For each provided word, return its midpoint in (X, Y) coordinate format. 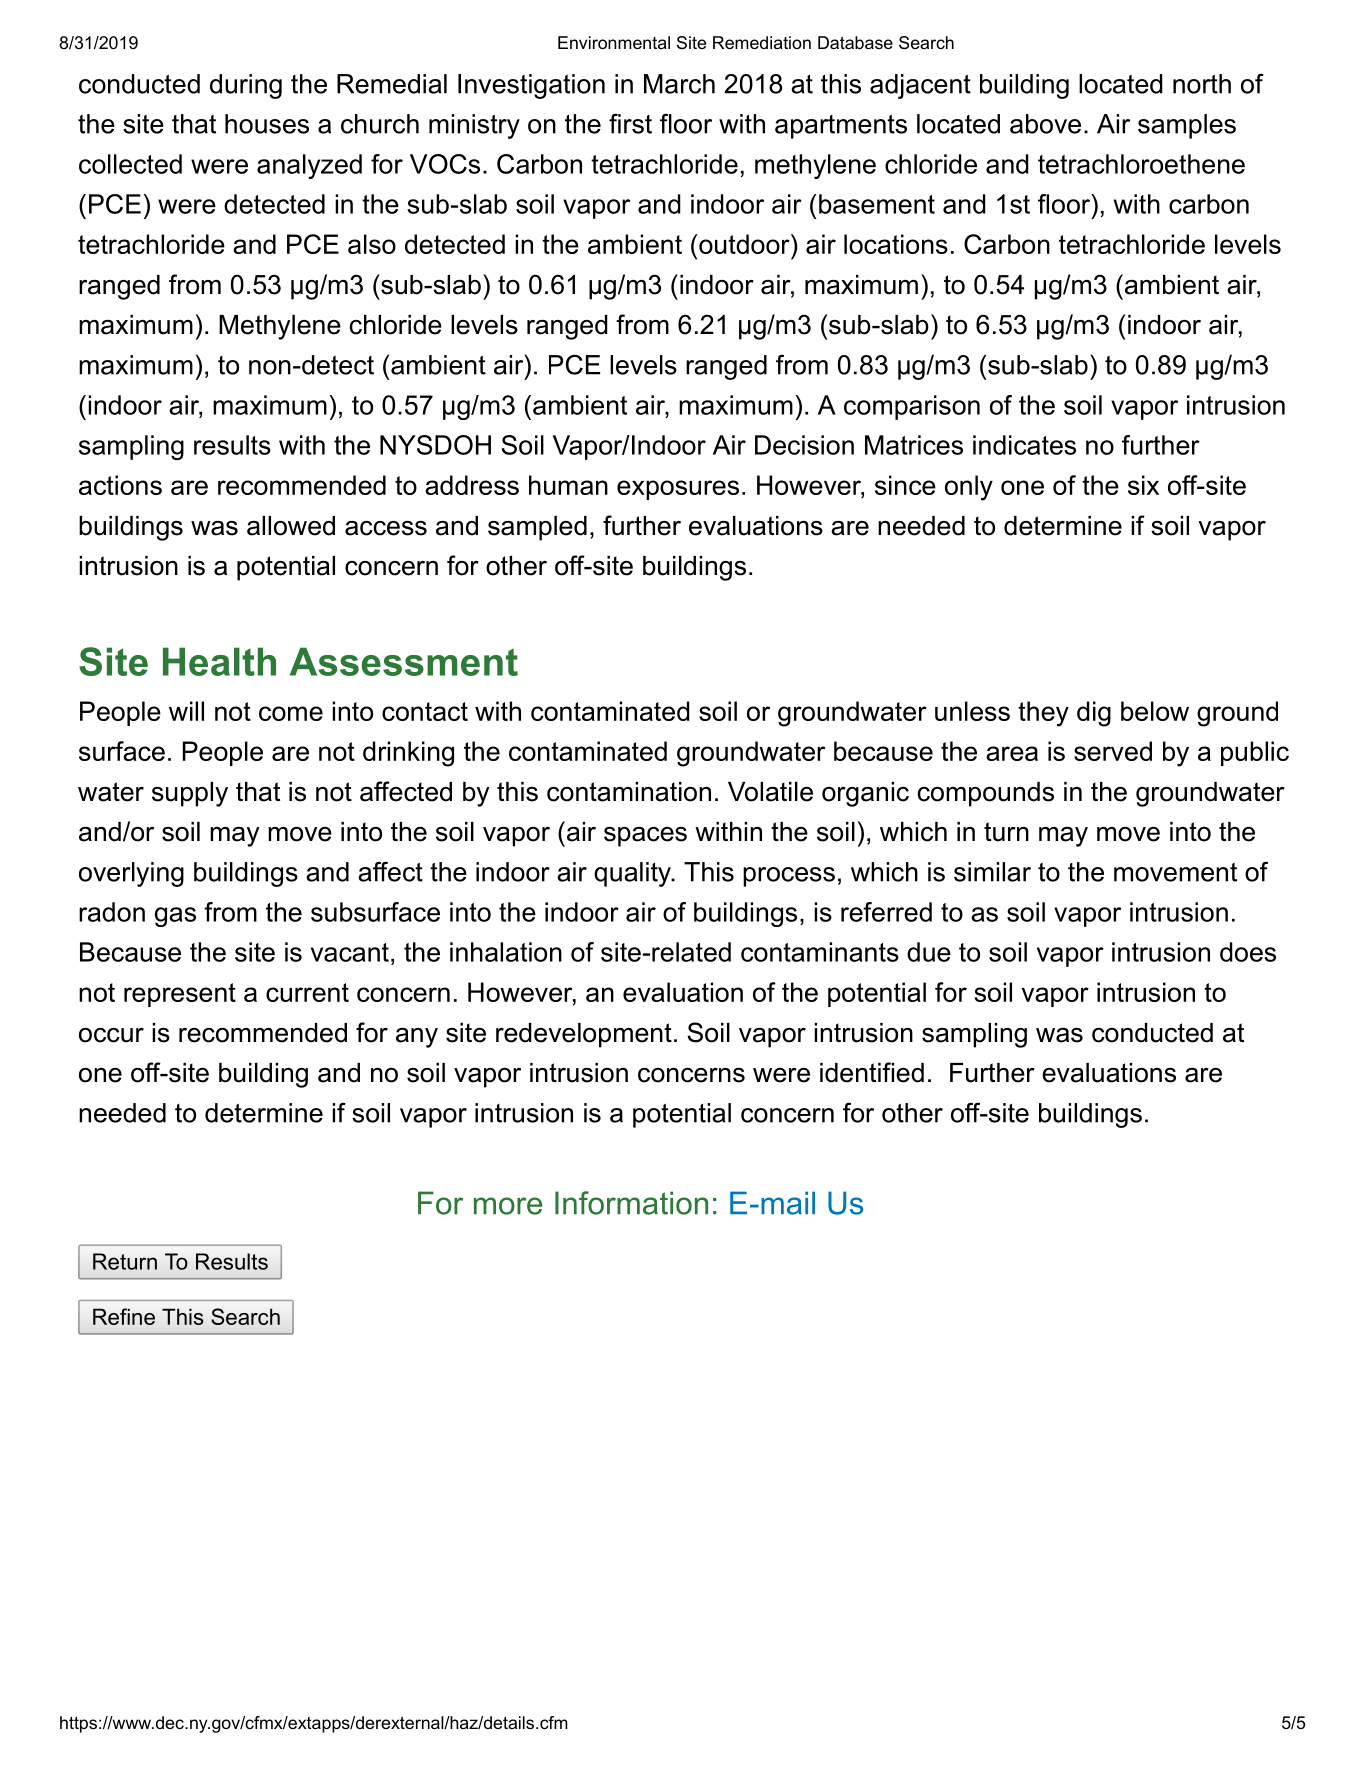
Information (631, 1203)
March (679, 84)
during (246, 86)
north (1202, 84)
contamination (629, 792)
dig (1094, 714)
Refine (124, 1316)
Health (219, 661)
